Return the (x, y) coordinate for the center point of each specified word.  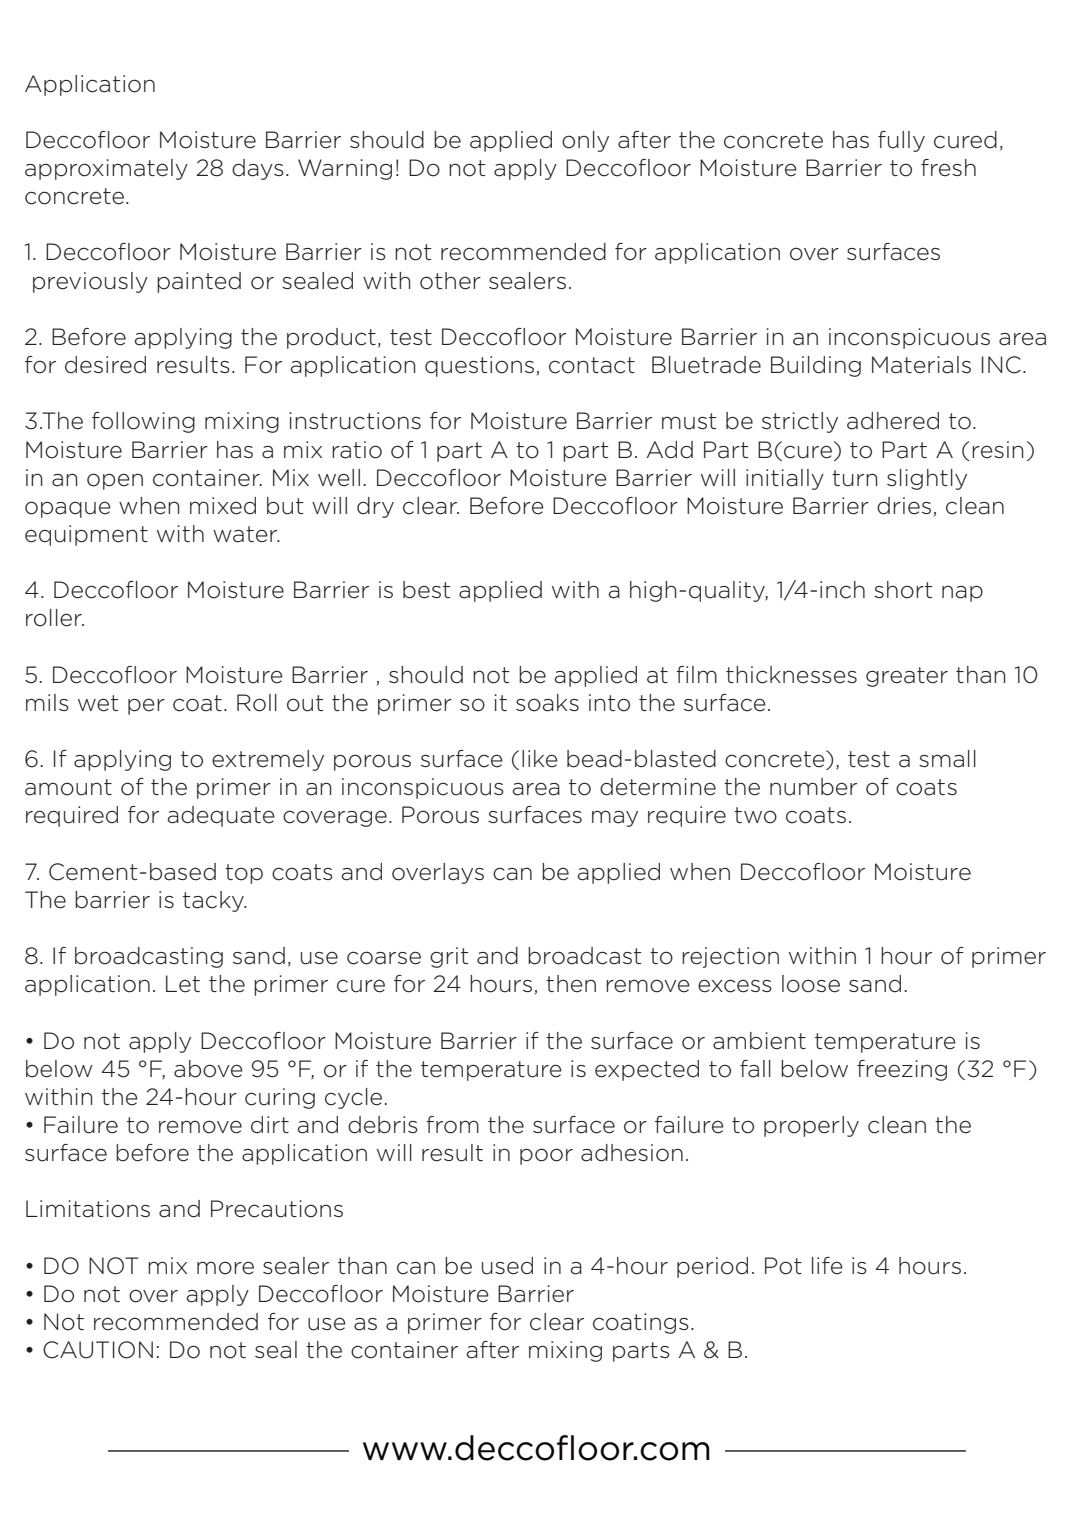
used (507, 1266)
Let (183, 984)
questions (479, 366)
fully (901, 141)
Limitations (88, 1209)
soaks (547, 703)
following (143, 422)
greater (907, 677)
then (571, 984)
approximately (106, 169)
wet (98, 703)
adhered (893, 421)
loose (811, 984)
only (585, 141)
